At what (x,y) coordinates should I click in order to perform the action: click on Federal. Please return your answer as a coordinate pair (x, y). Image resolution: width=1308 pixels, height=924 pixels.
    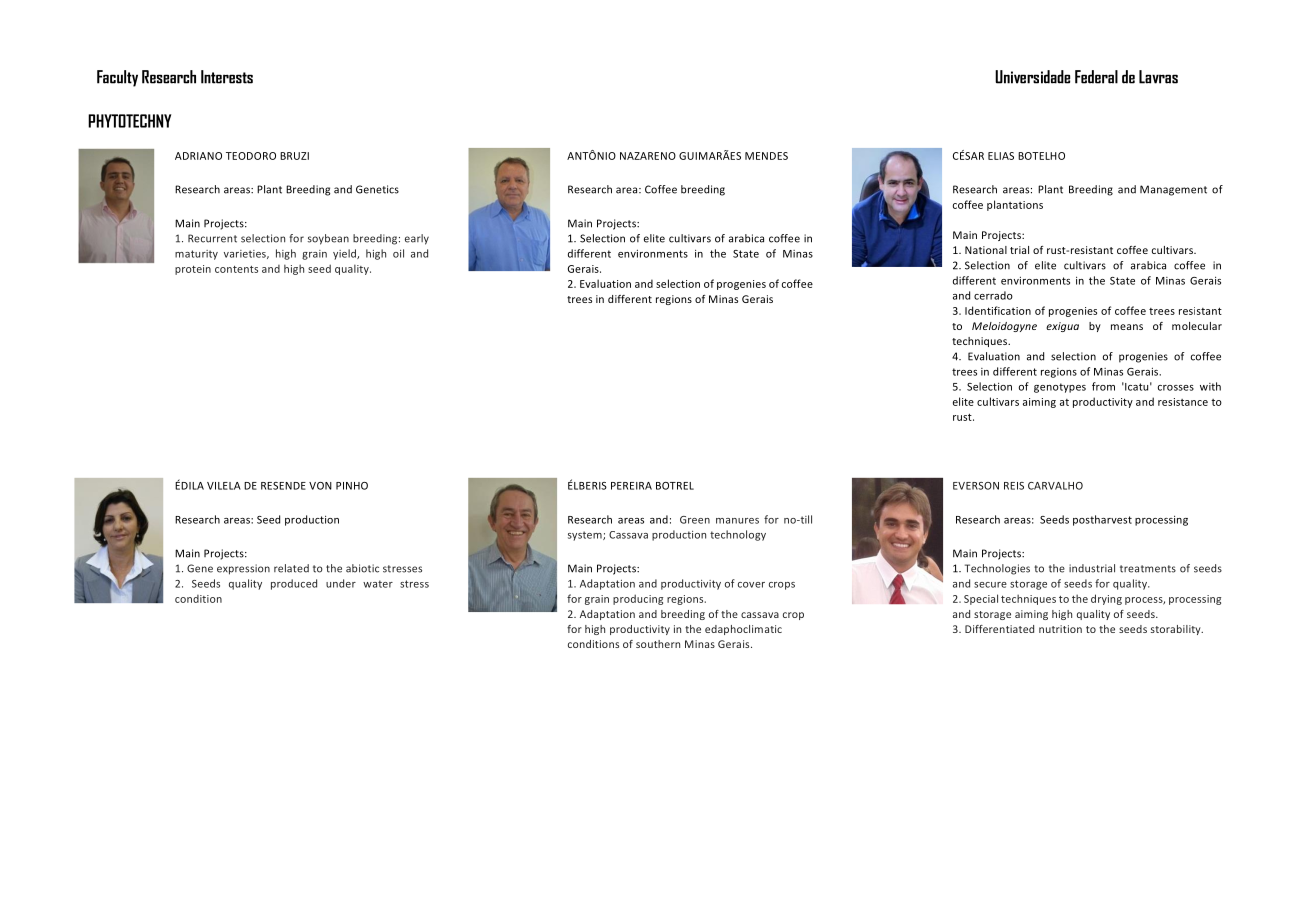
    Looking at the image, I should click on (1096, 77).
